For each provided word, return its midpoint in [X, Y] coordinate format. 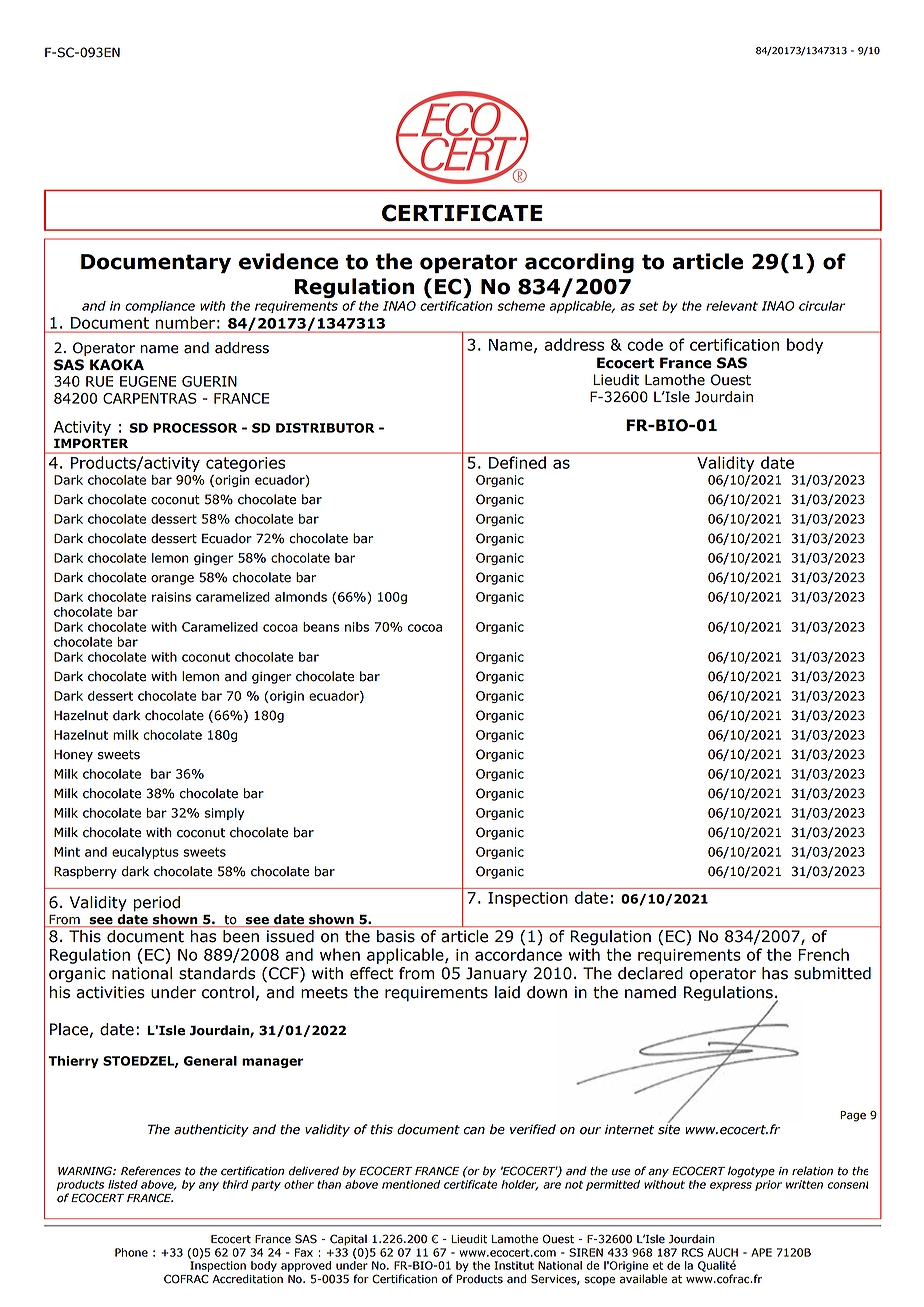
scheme [521, 306]
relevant [732, 306]
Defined [517, 462]
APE [761, 1252]
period [157, 904]
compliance [160, 307]
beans [321, 627]
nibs [357, 627]
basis [396, 936]
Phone [131, 1252]
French [823, 954]
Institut [514, 1265]
